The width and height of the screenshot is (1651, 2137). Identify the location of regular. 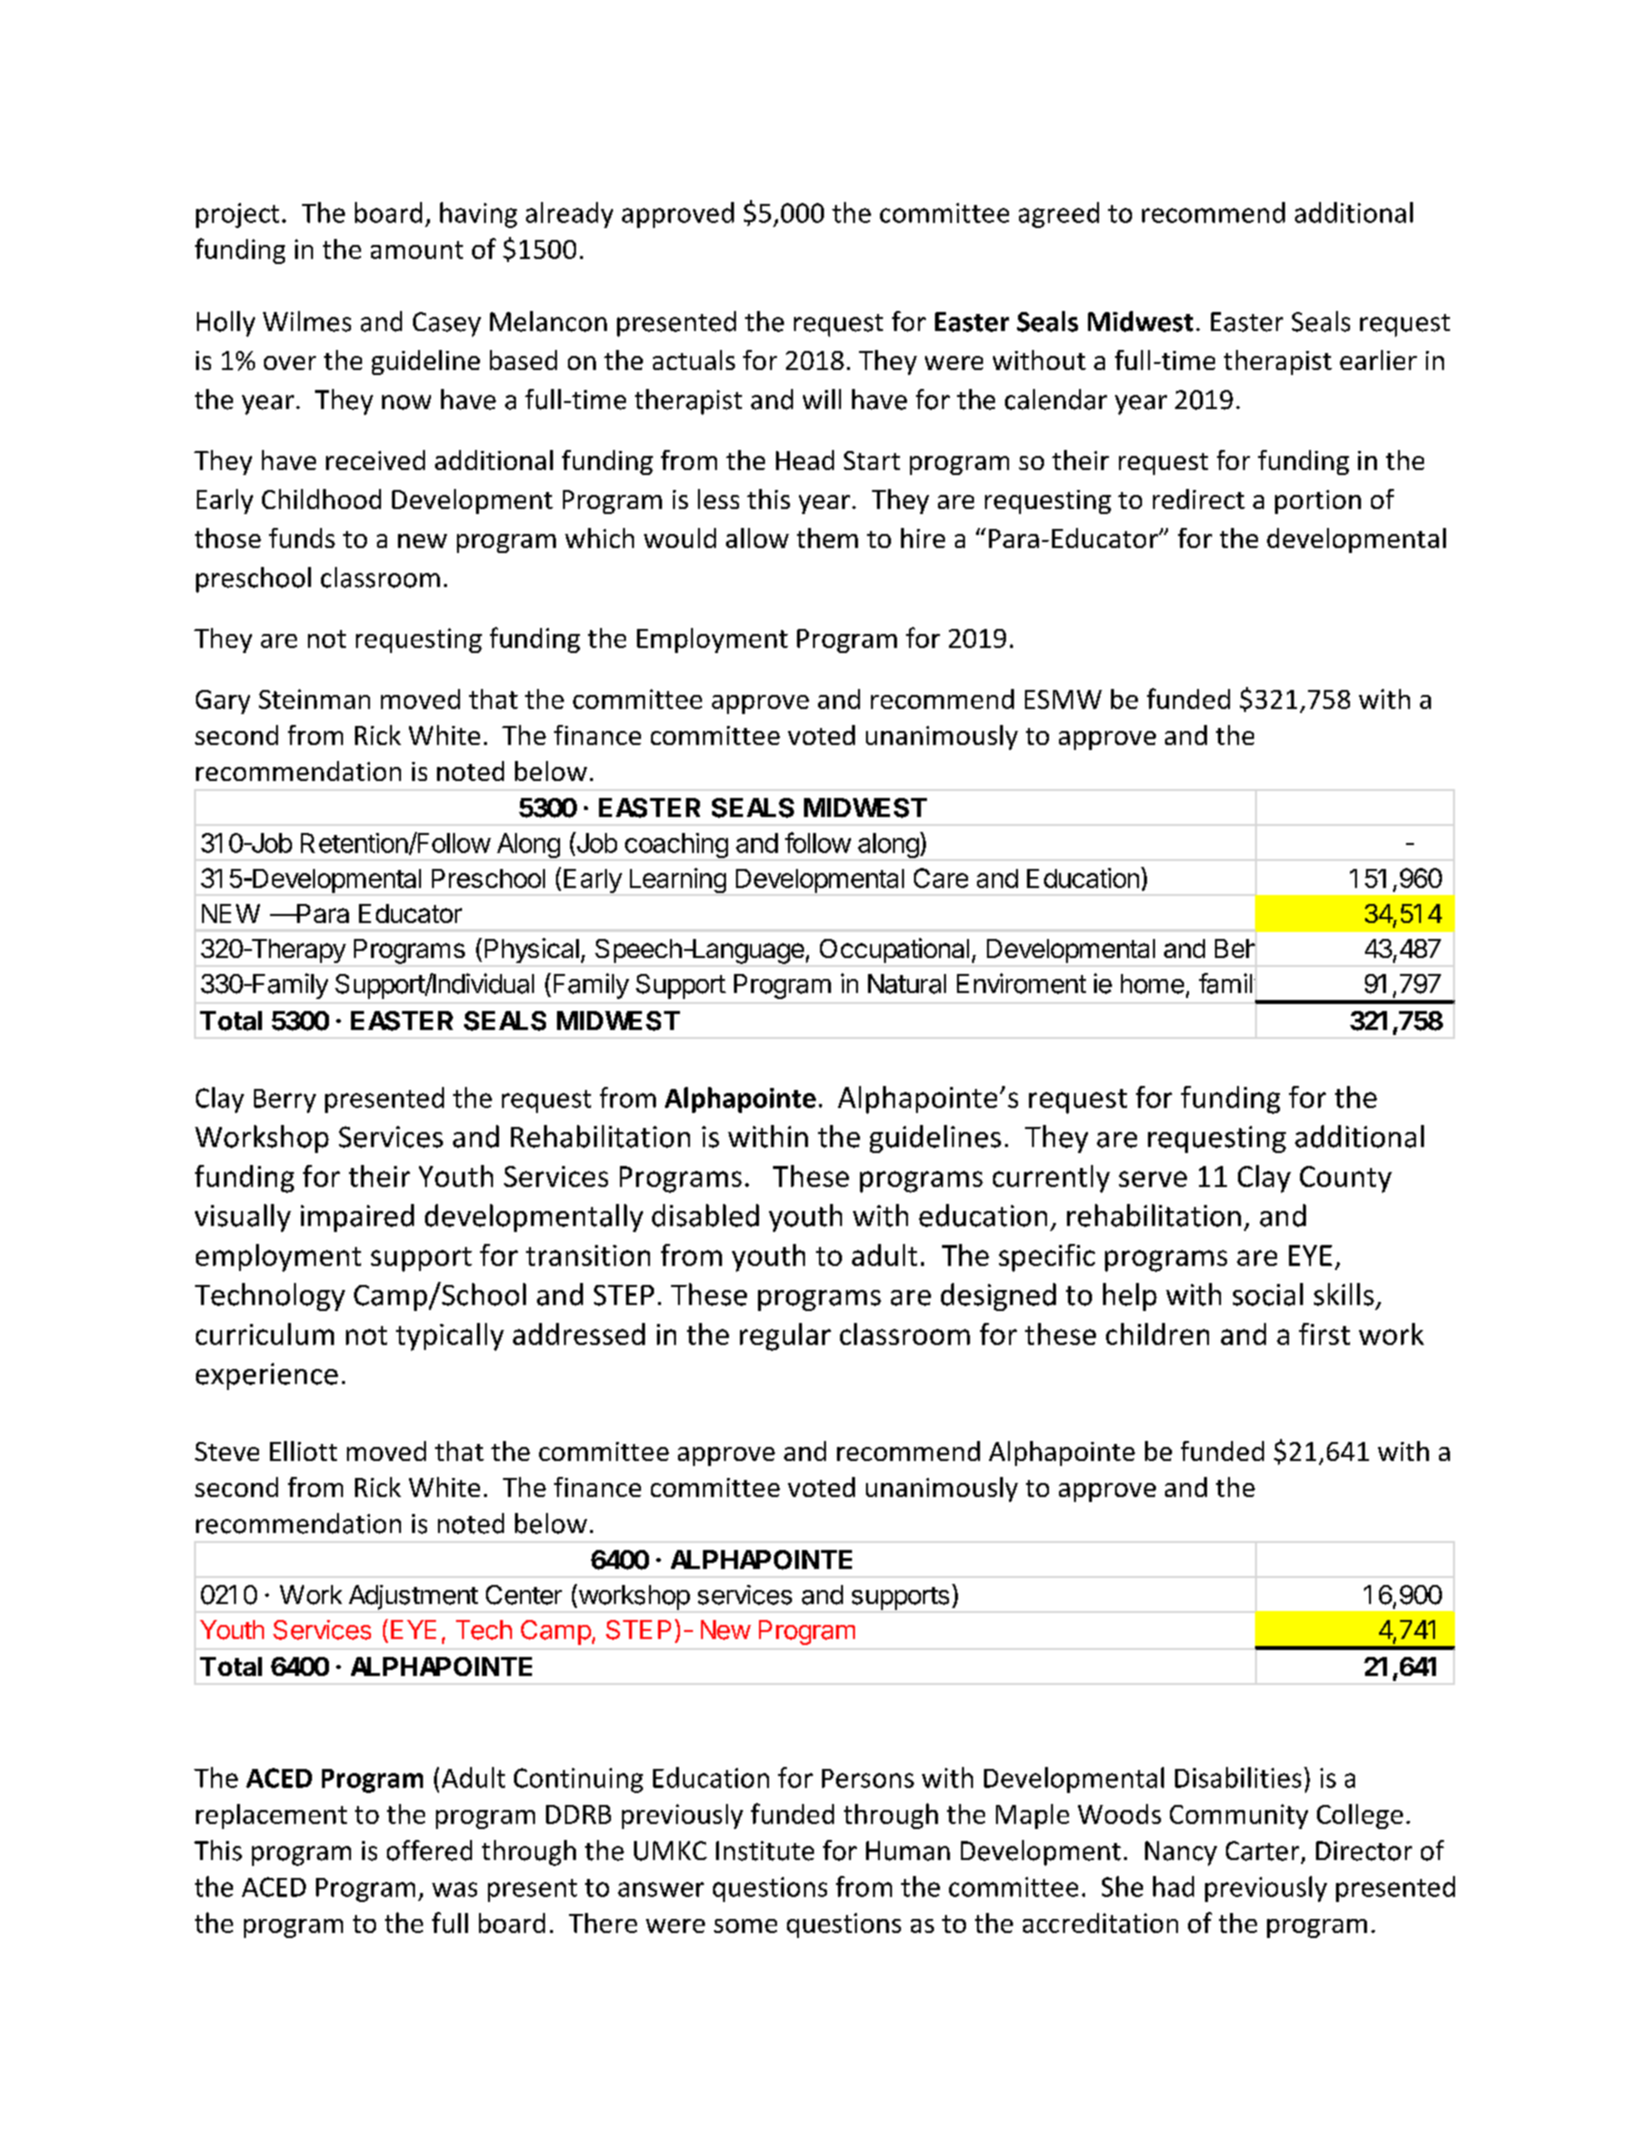
(785, 1337).
